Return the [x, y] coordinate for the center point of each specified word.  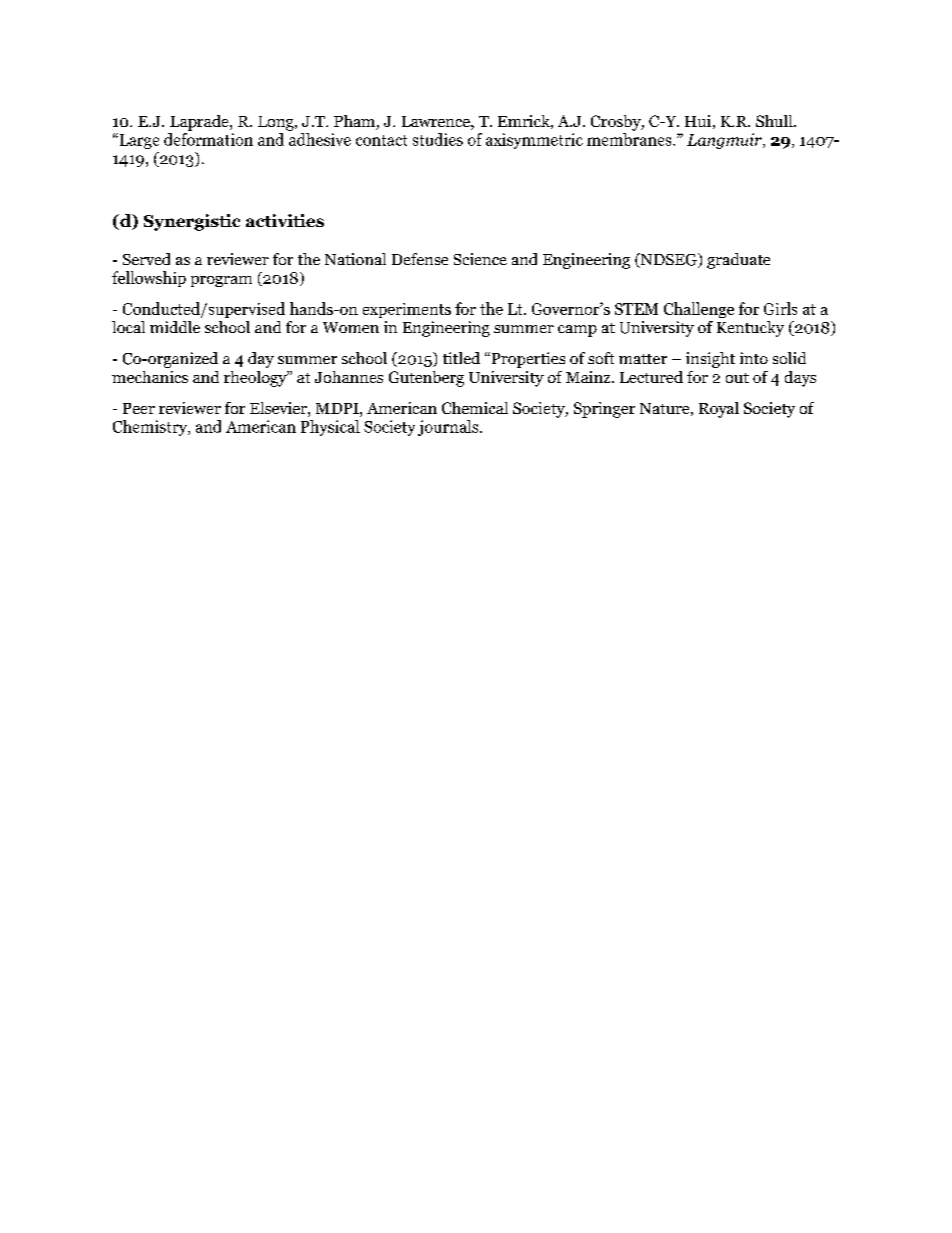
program [221, 281]
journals [449, 428]
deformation [208, 138]
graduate [738, 261]
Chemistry [151, 428]
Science [480, 259]
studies [438, 139]
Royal [719, 410]
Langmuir [725, 141]
